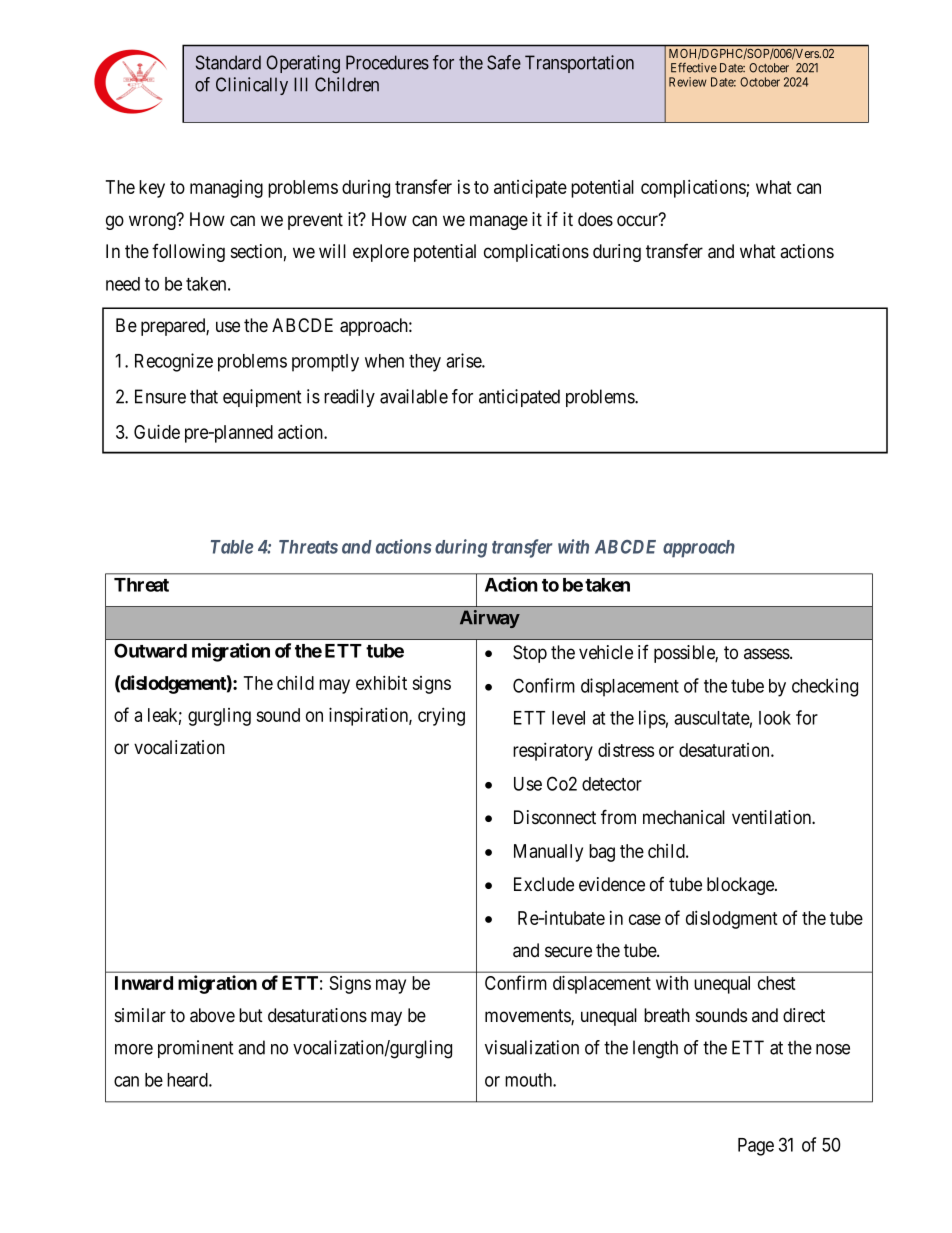 The width and height of the screenshot is (952, 1233). Describe the element at coordinates (204, 396) in the screenshot. I see `that` at that location.
